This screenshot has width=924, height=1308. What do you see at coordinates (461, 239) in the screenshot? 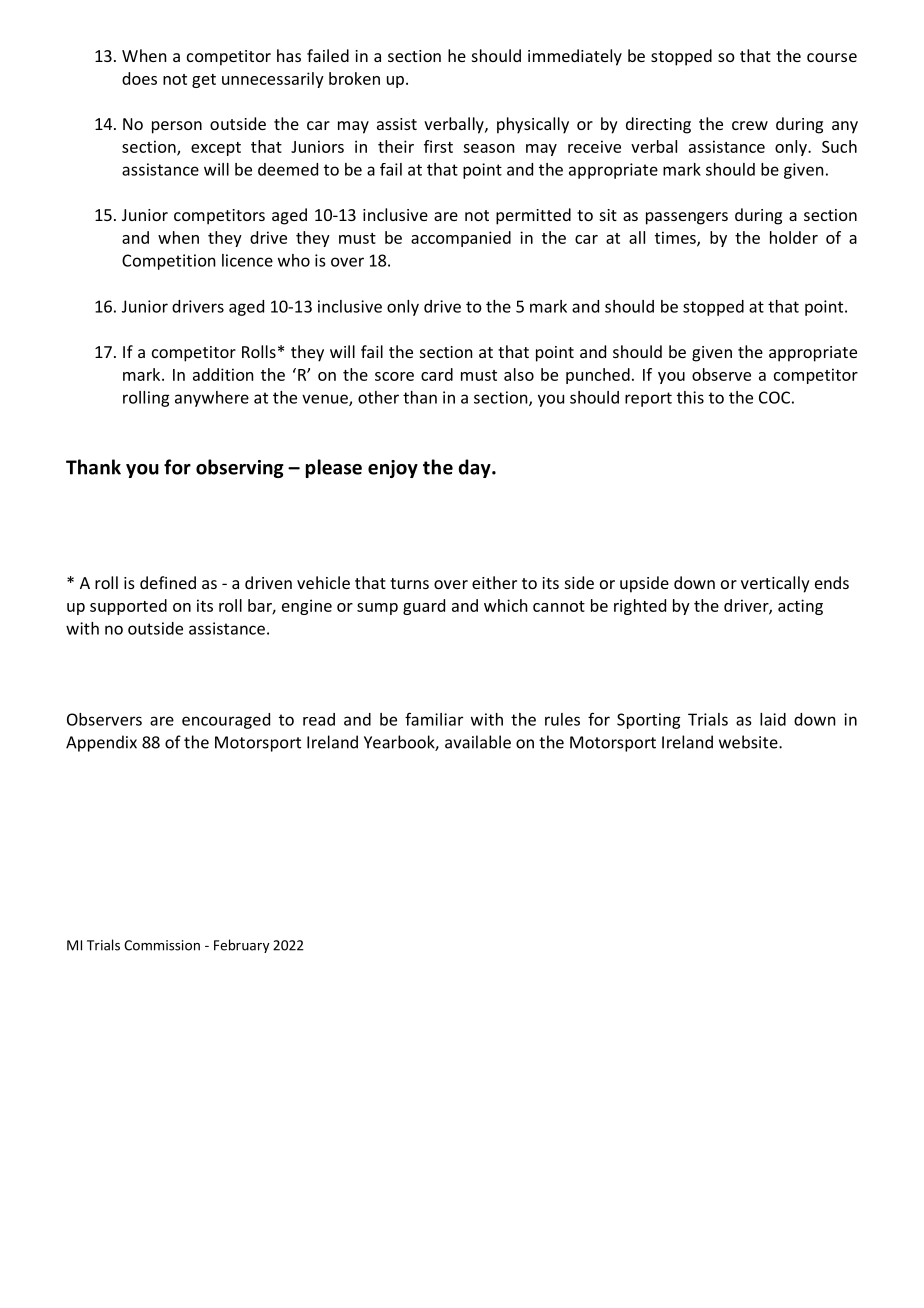
I see `accompanied` at bounding box center [461, 239].
